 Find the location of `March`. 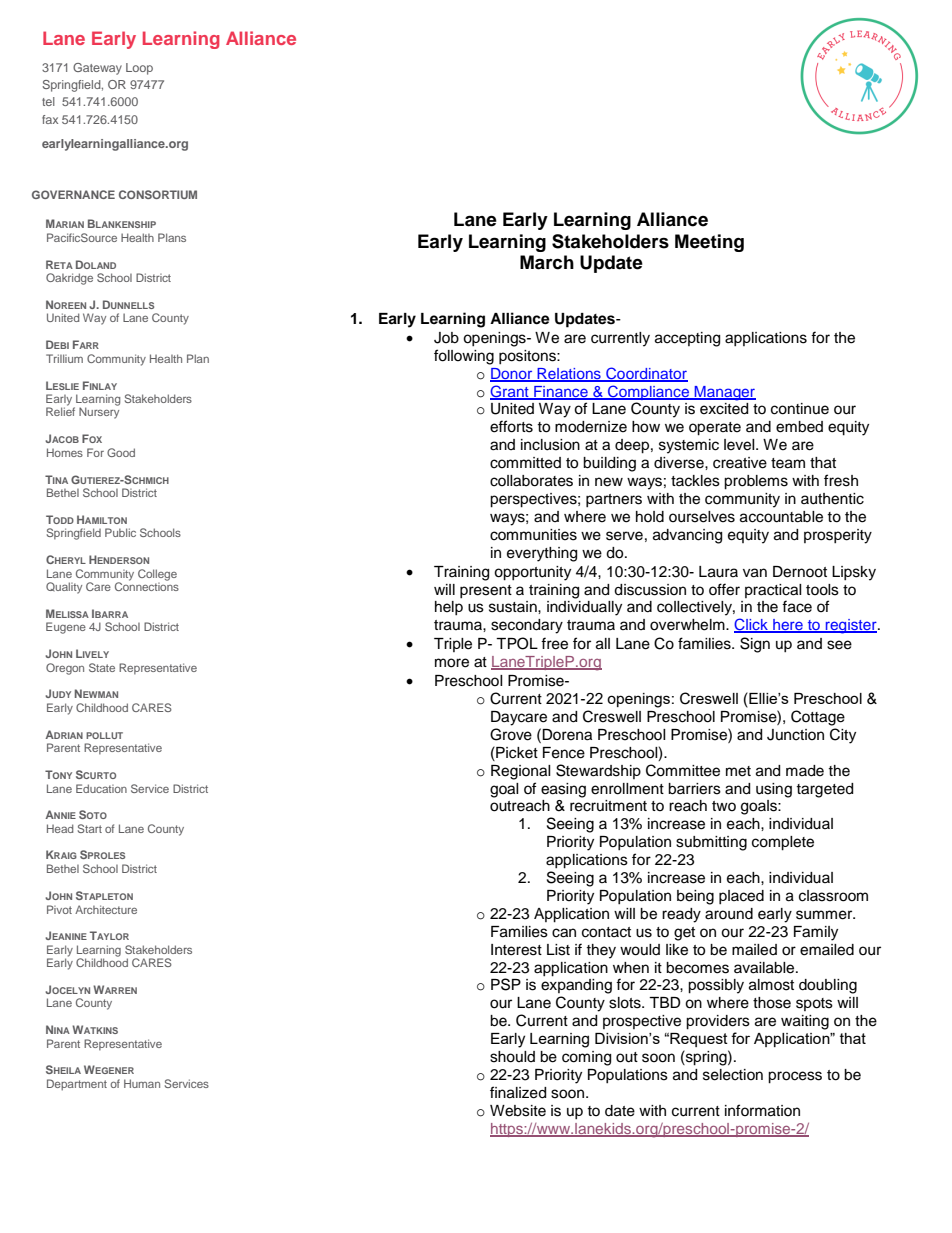

March is located at coordinates (547, 262).
